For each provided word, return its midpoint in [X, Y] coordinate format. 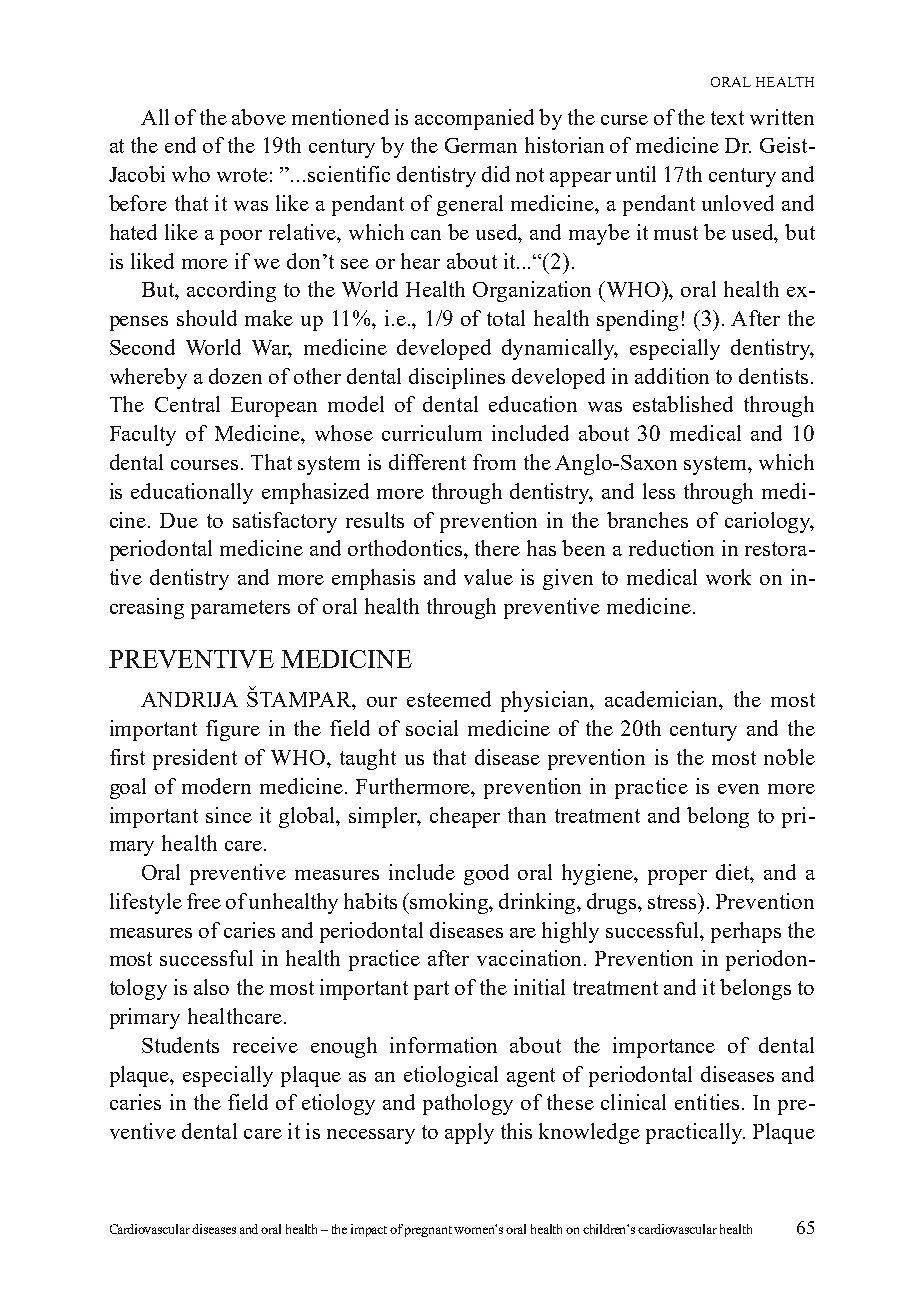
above [259, 117]
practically [695, 1133]
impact [369, 1230]
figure [233, 730]
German [481, 145]
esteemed [449, 699]
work [728, 577]
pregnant [428, 1231]
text [727, 118]
